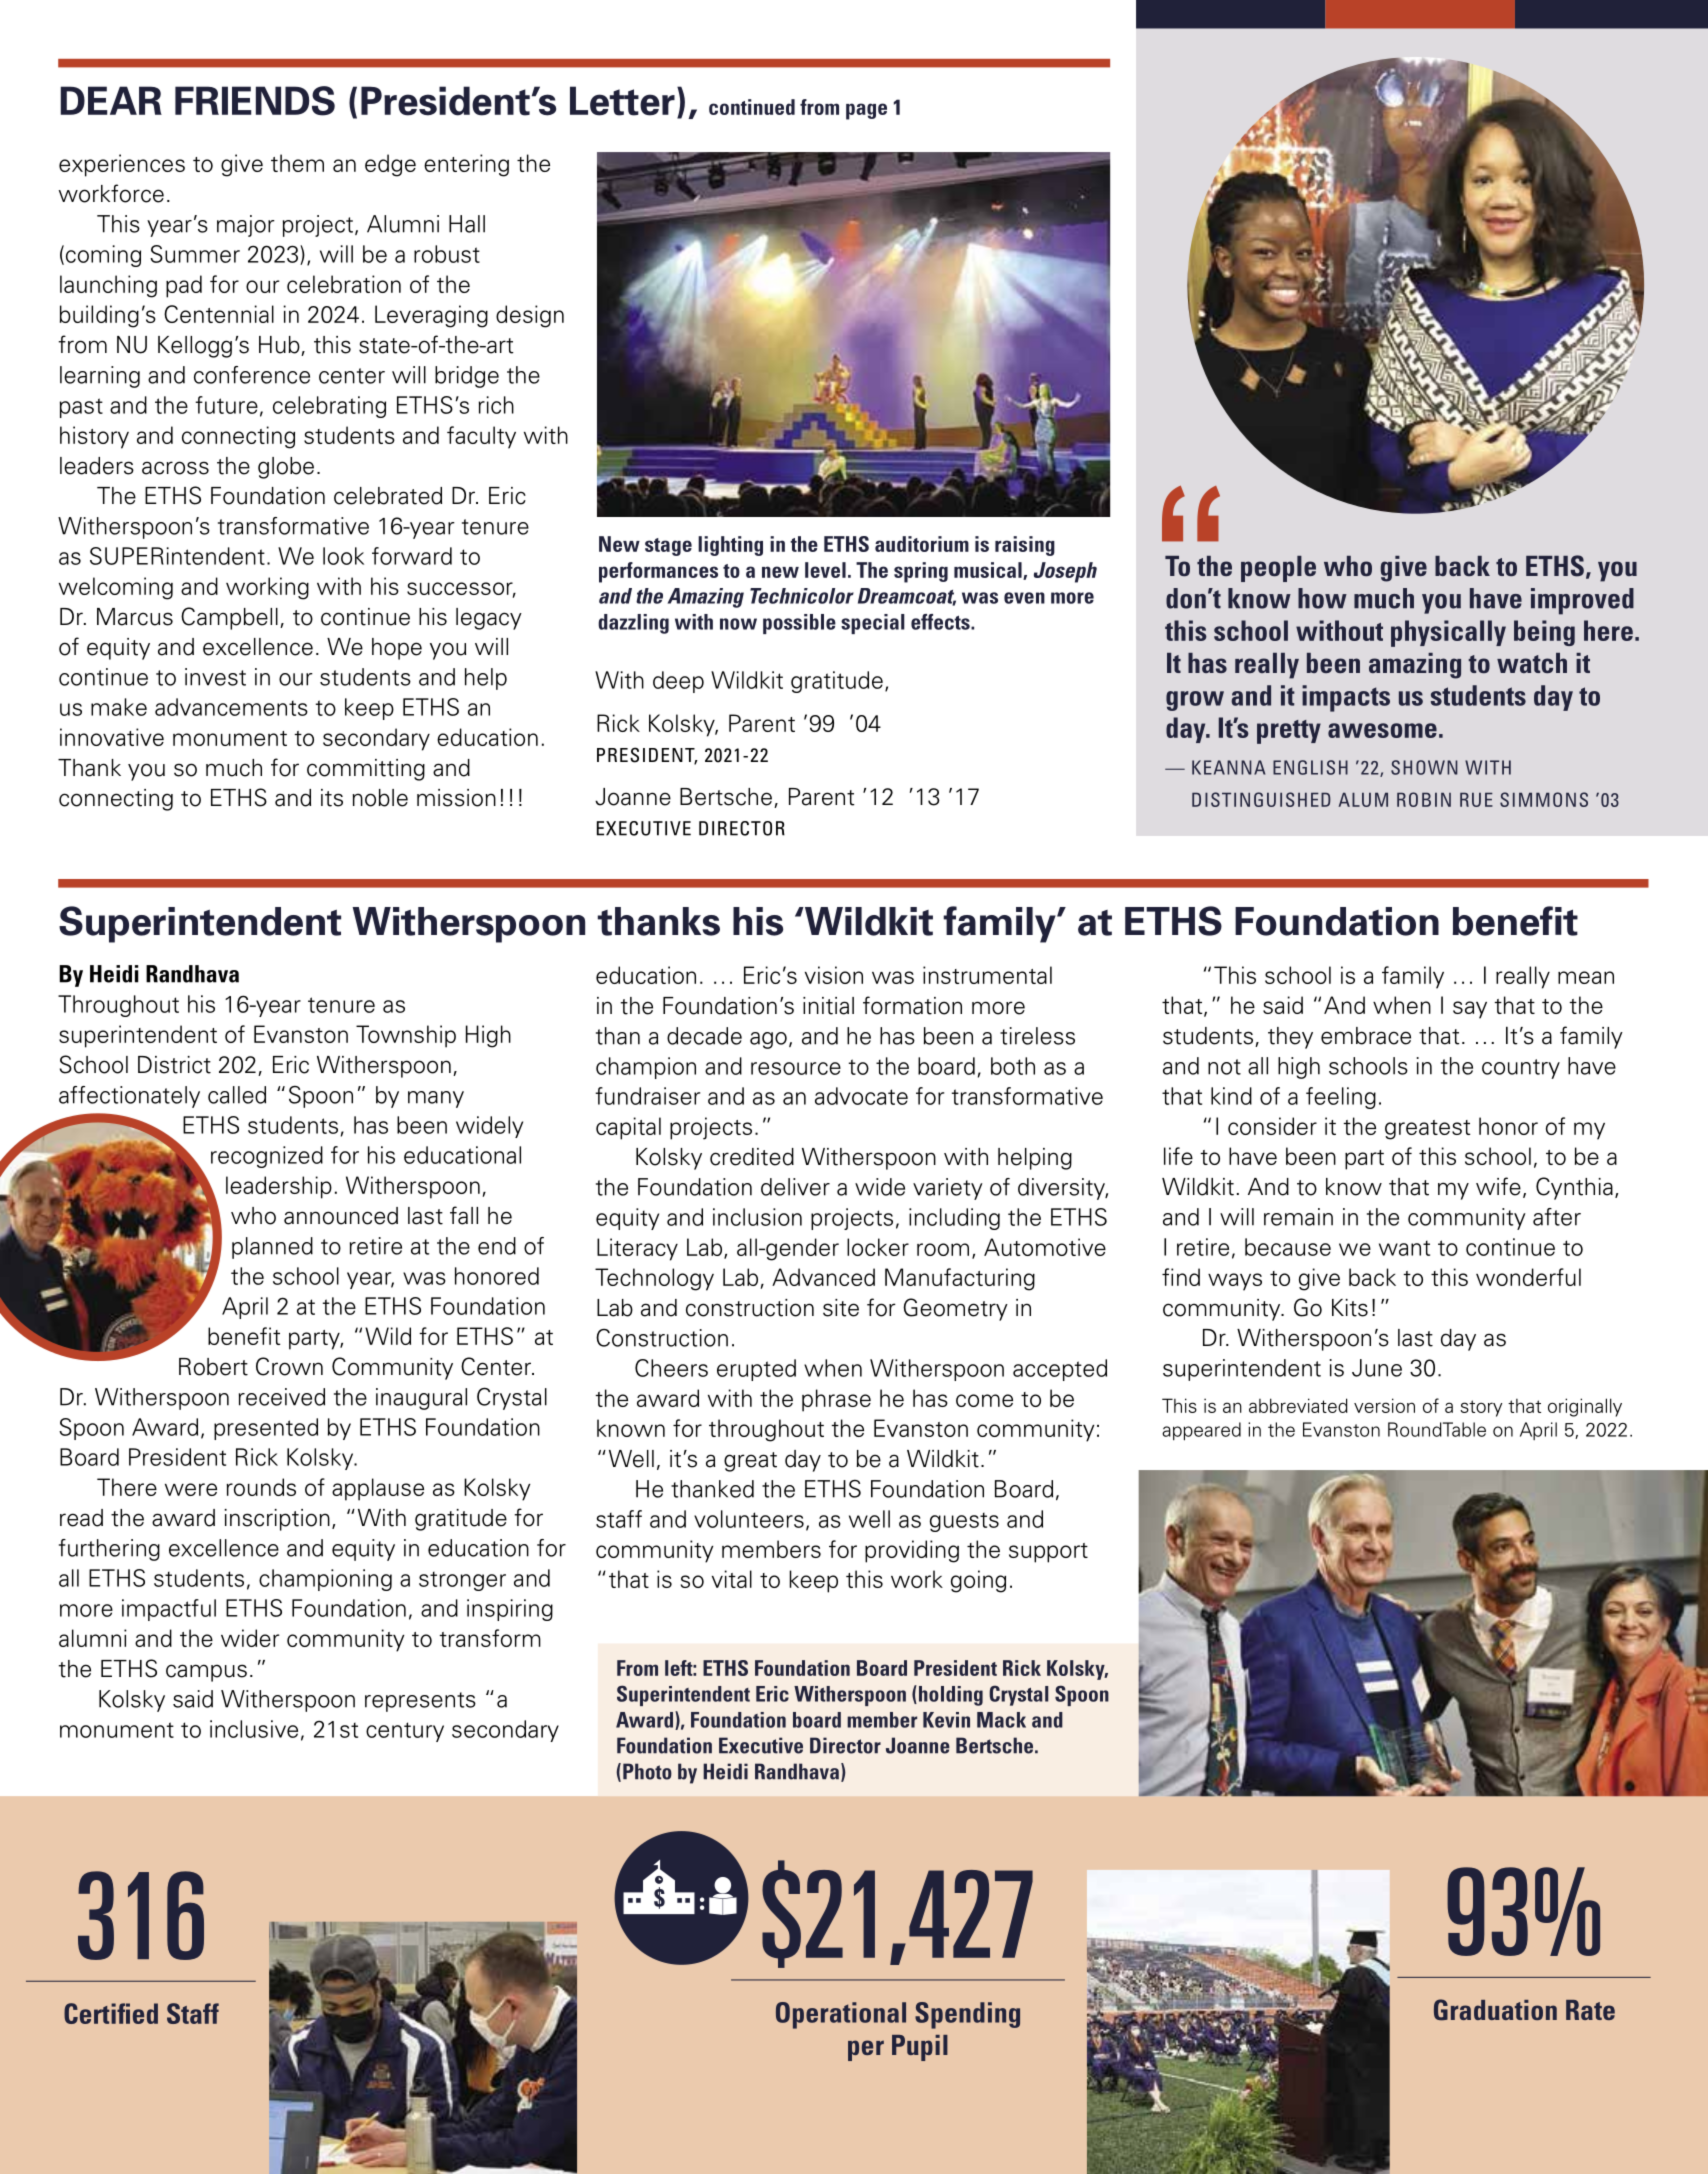 The width and height of the screenshot is (1708, 2174). What do you see at coordinates (796, 1068) in the screenshot?
I see `resource` at bounding box center [796, 1068].
